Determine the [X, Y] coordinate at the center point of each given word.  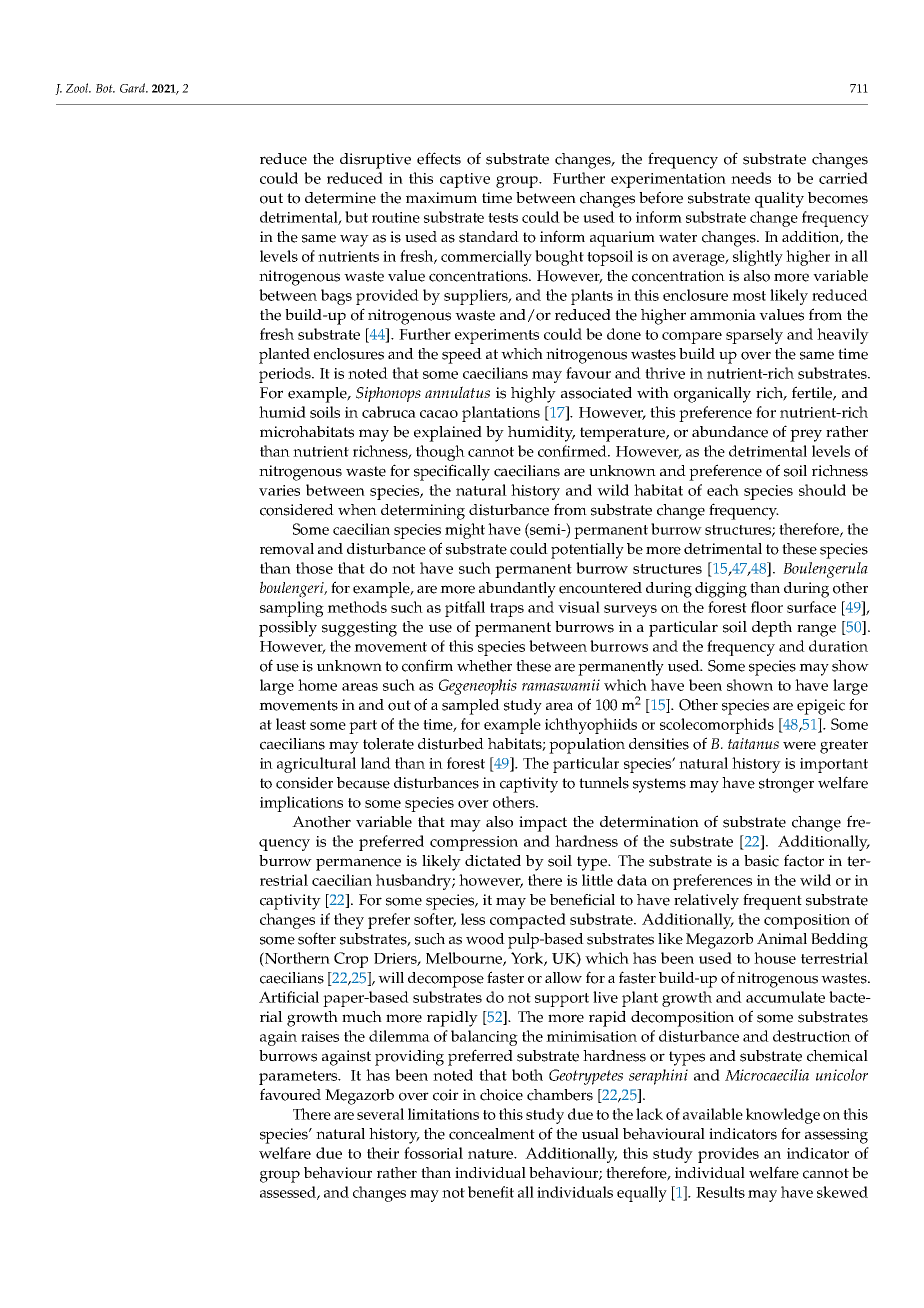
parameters [299, 1078]
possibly [288, 629]
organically [712, 395]
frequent [772, 902]
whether [484, 666]
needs [751, 178]
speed [462, 356]
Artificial [289, 997]
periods [286, 375]
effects [439, 158]
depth [772, 629]
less [473, 919]
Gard [134, 88]
